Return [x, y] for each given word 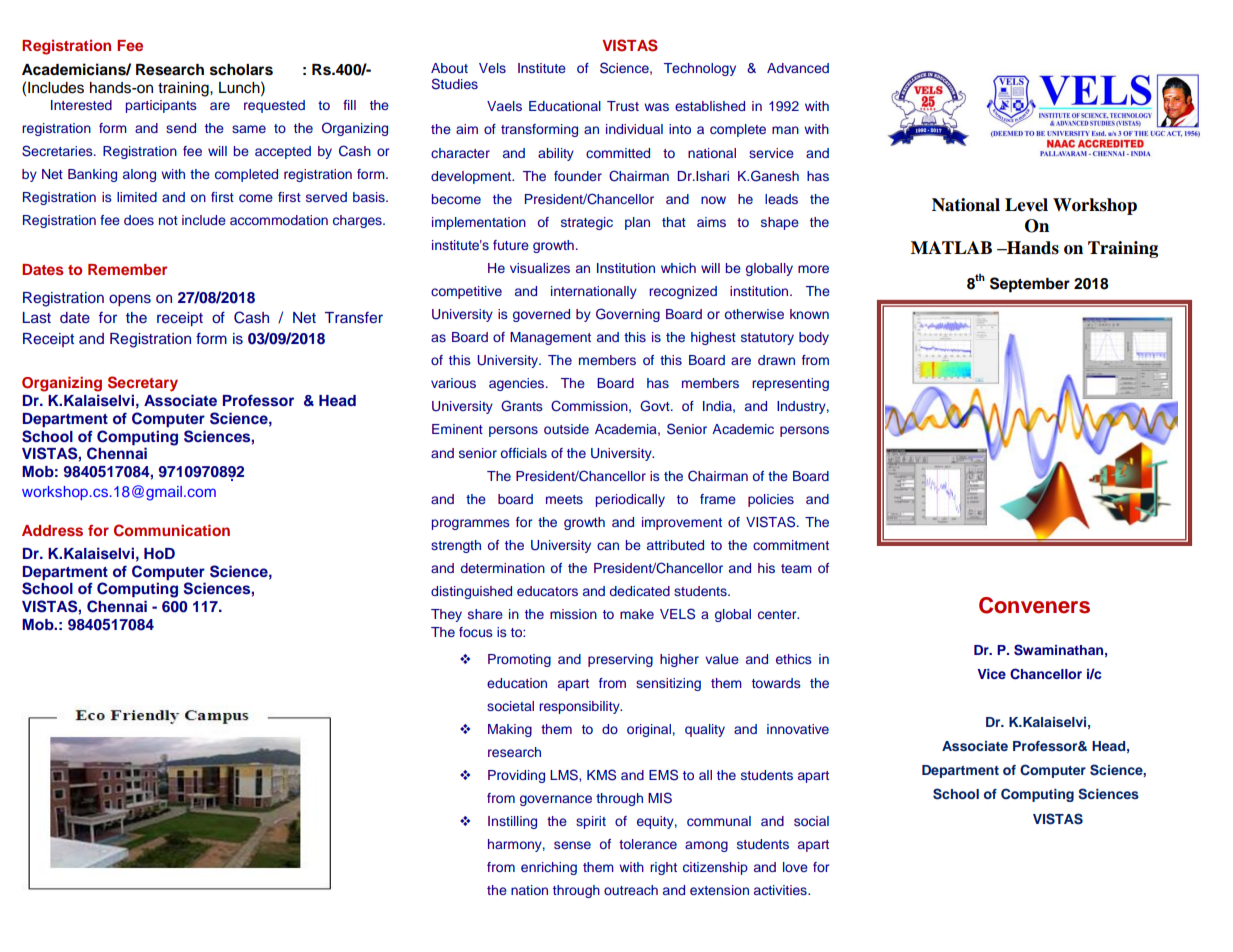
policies [771, 500]
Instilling [512, 822]
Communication [172, 530]
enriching [549, 868]
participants [161, 106]
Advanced [798, 68]
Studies [455, 84]
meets [564, 499]
